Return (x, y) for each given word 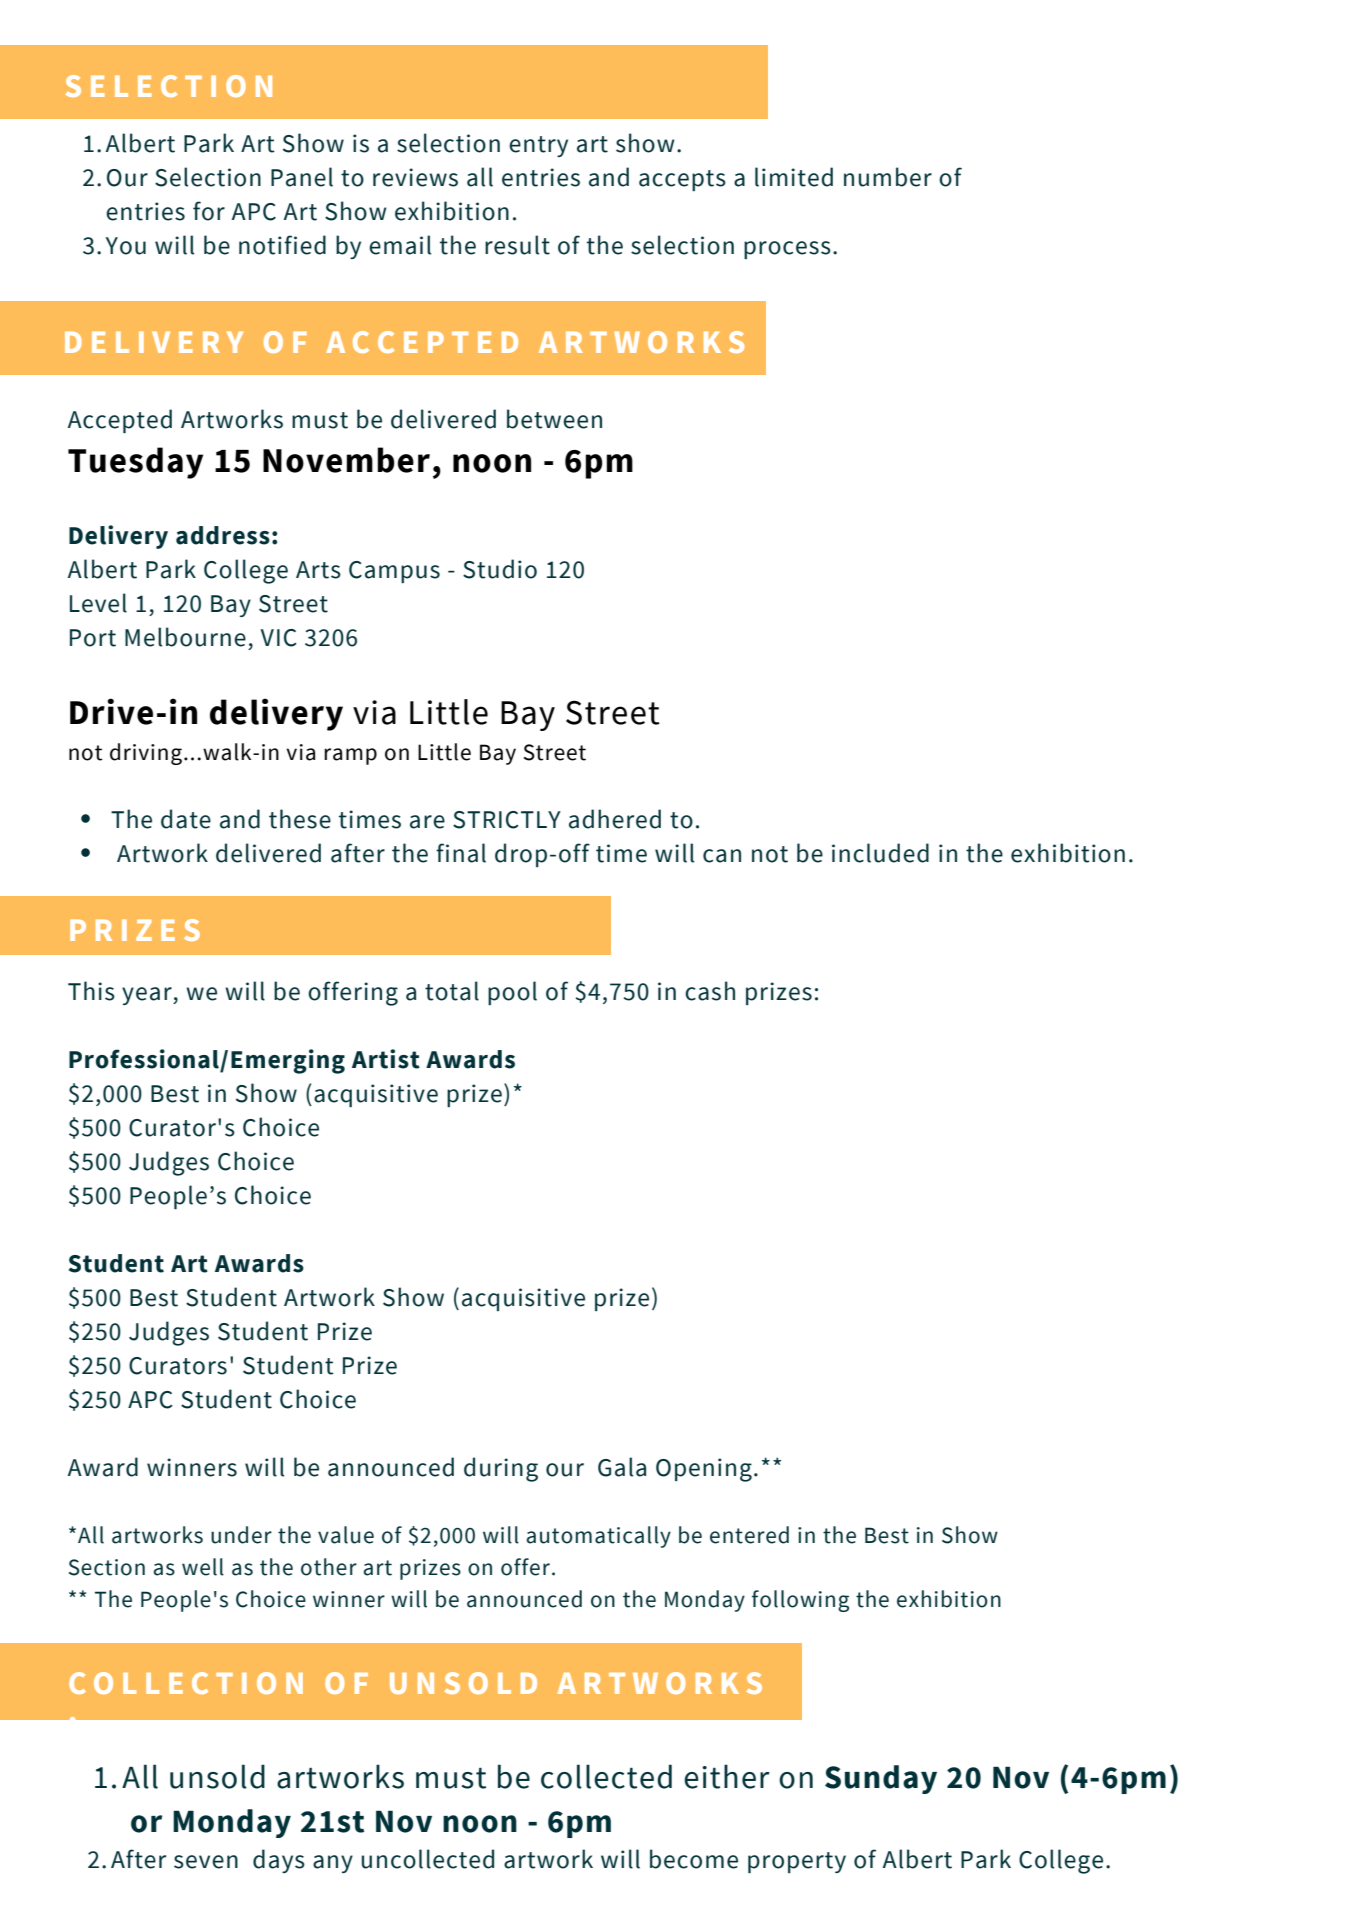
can (722, 856)
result (517, 245)
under (241, 1535)
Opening (704, 1470)
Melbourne (185, 637)
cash (710, 991)
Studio (500, 569)
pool (512, 993)
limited (794, 177)
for (209, 211)
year (148, 996)
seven (206, 1862)
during (501, 1469)
